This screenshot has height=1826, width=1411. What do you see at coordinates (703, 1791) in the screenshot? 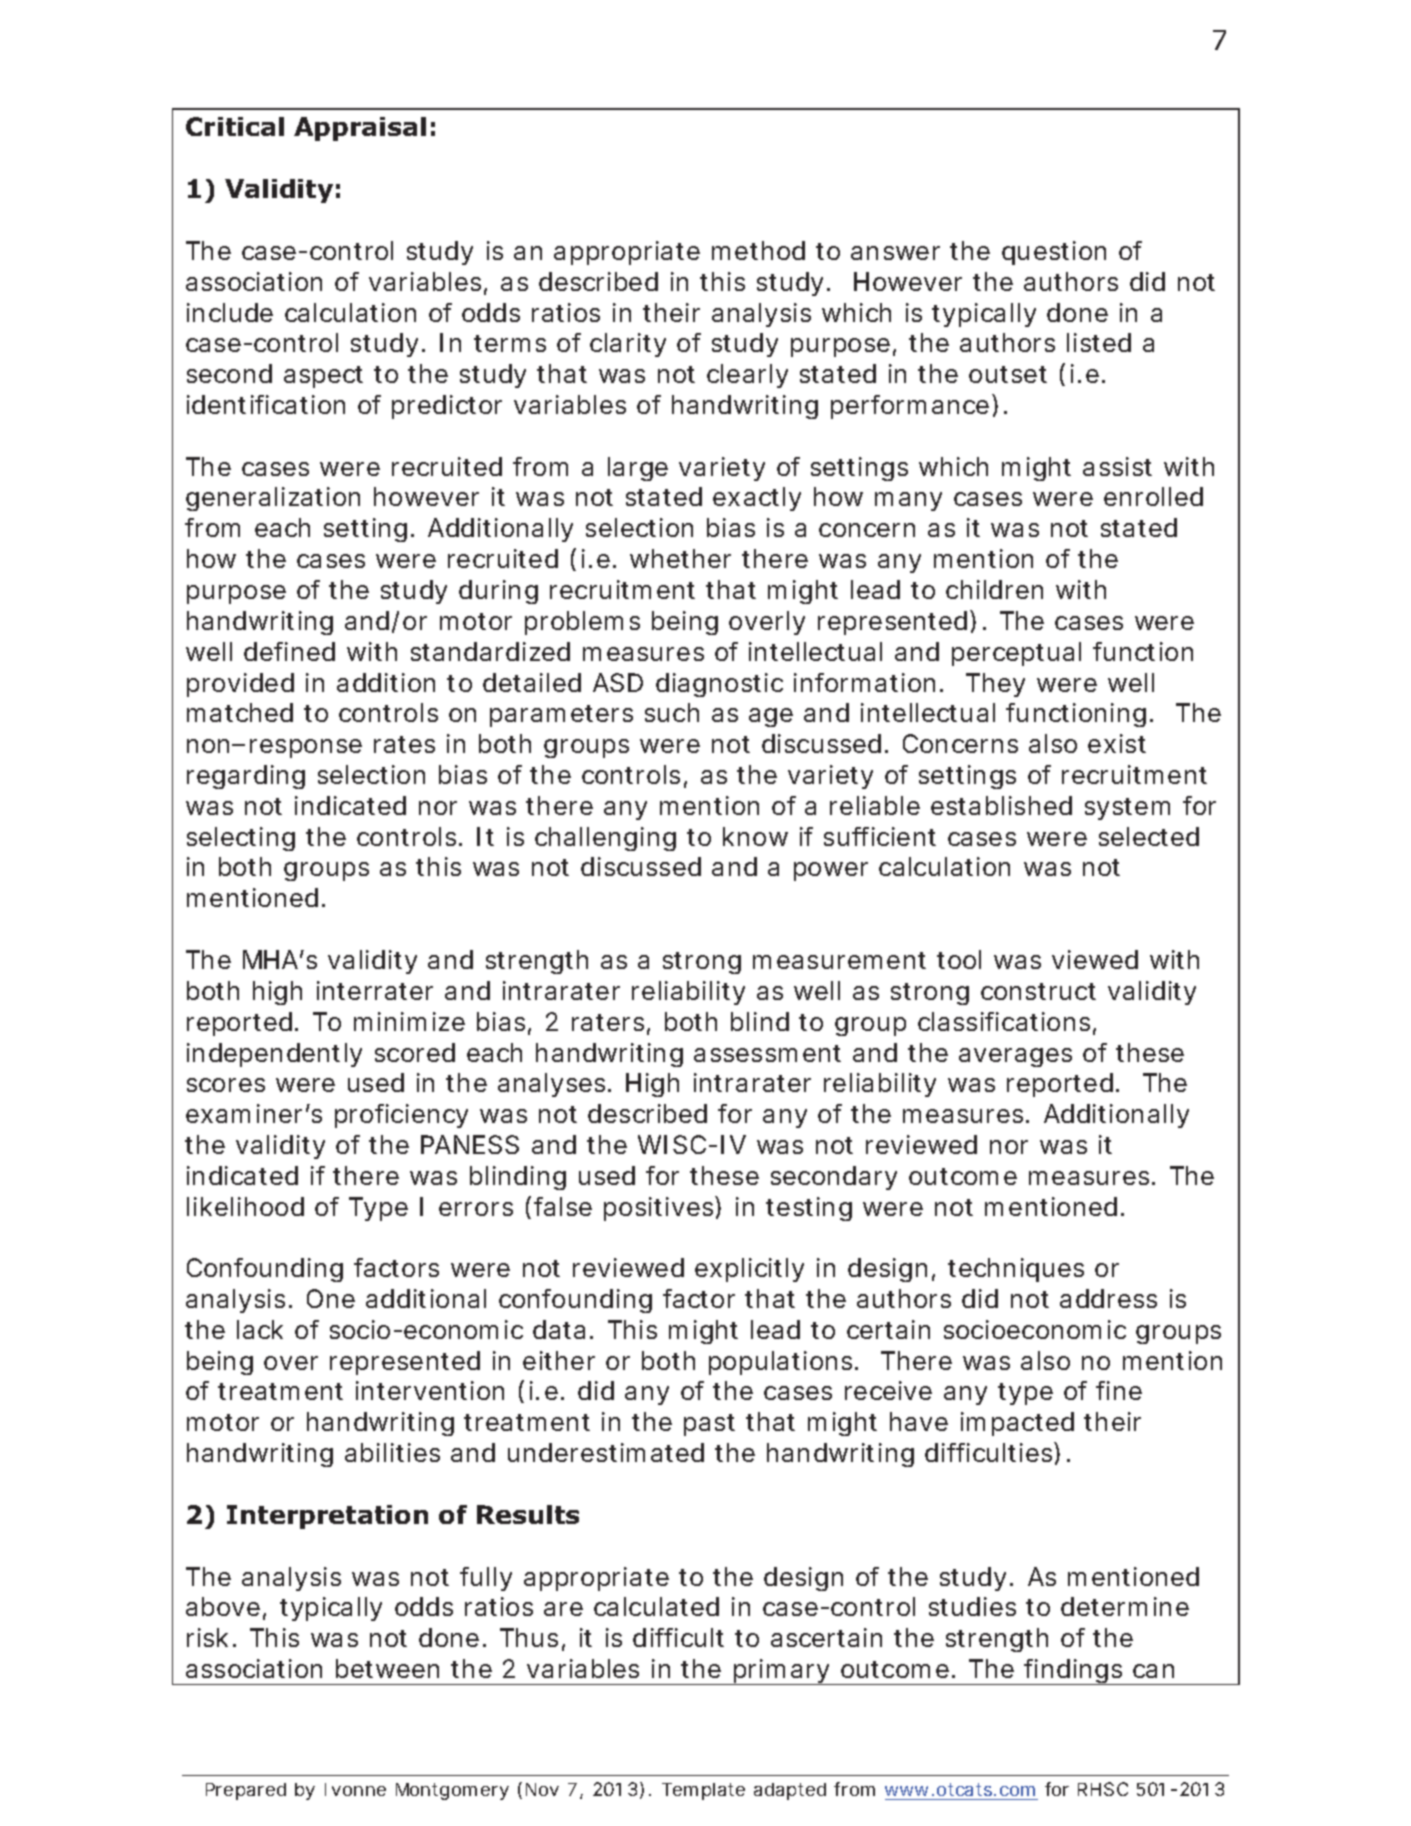
I see `Template` at bounding box center [703, 1791].
